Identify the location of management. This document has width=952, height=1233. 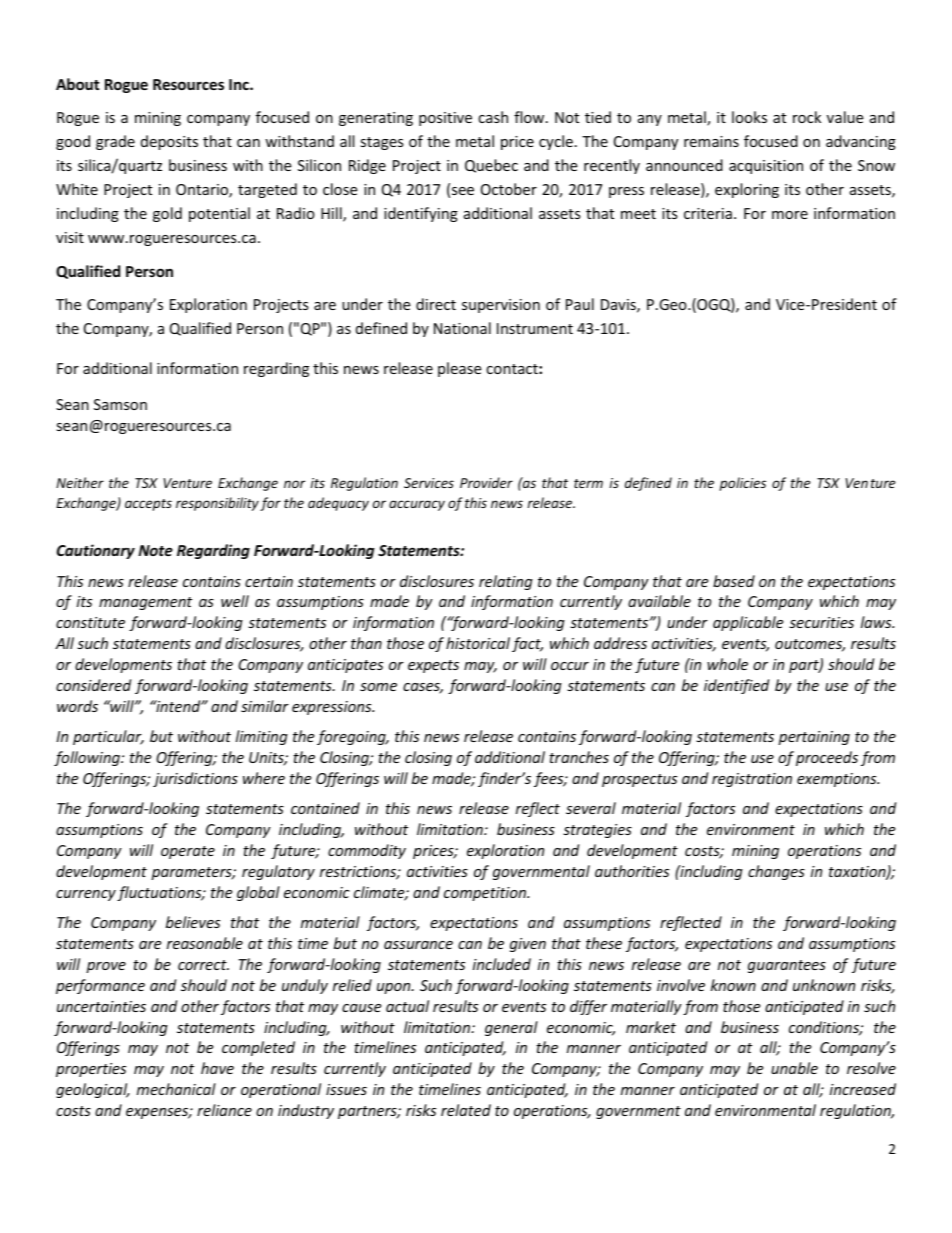
(145, 603).
